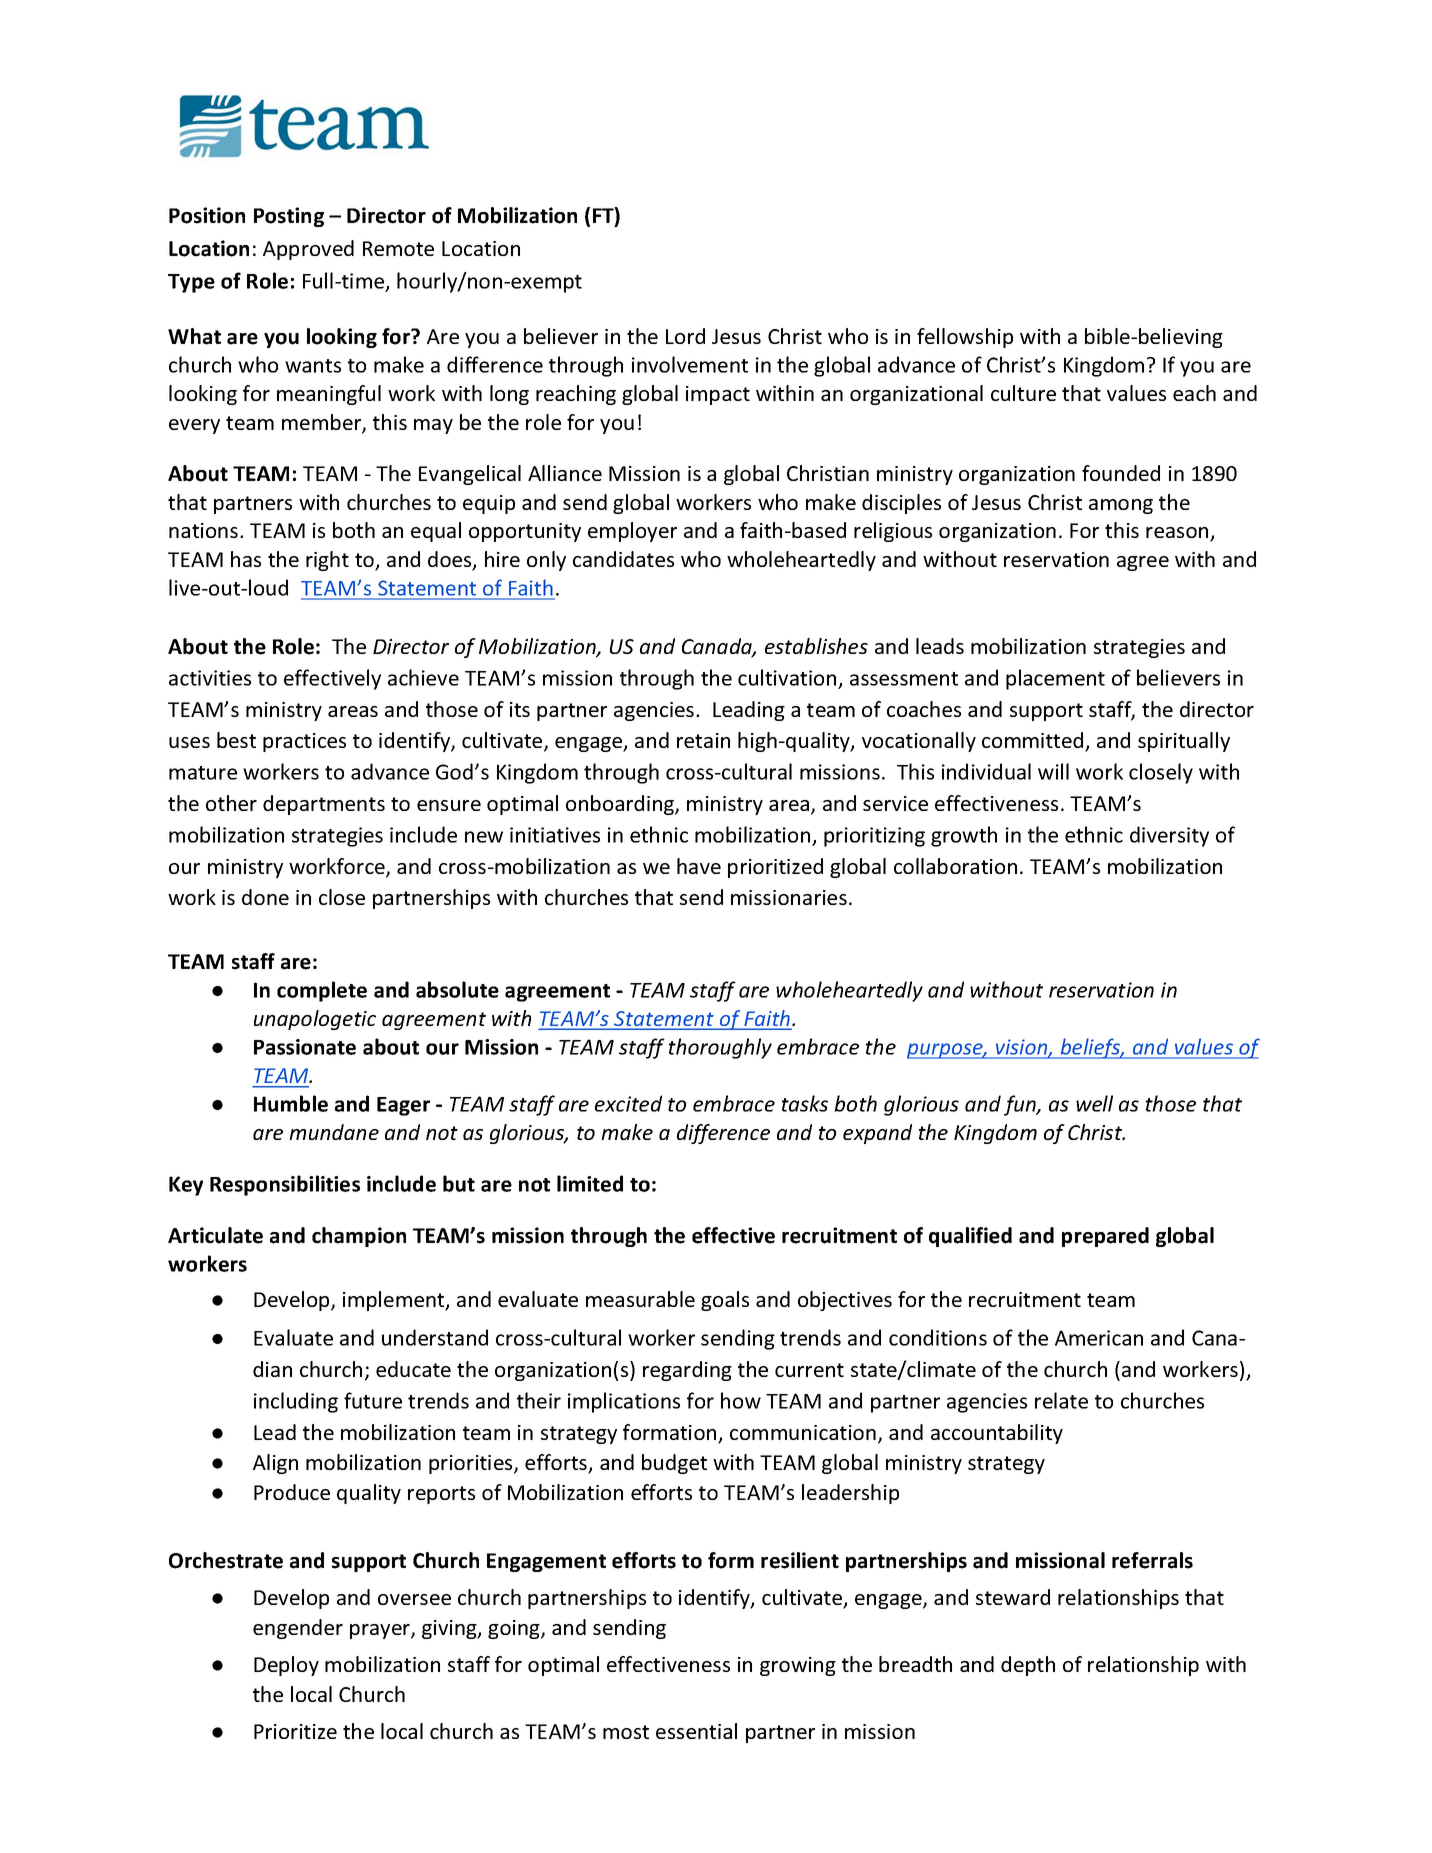  I want to click on Approved, so click(308, 250).
